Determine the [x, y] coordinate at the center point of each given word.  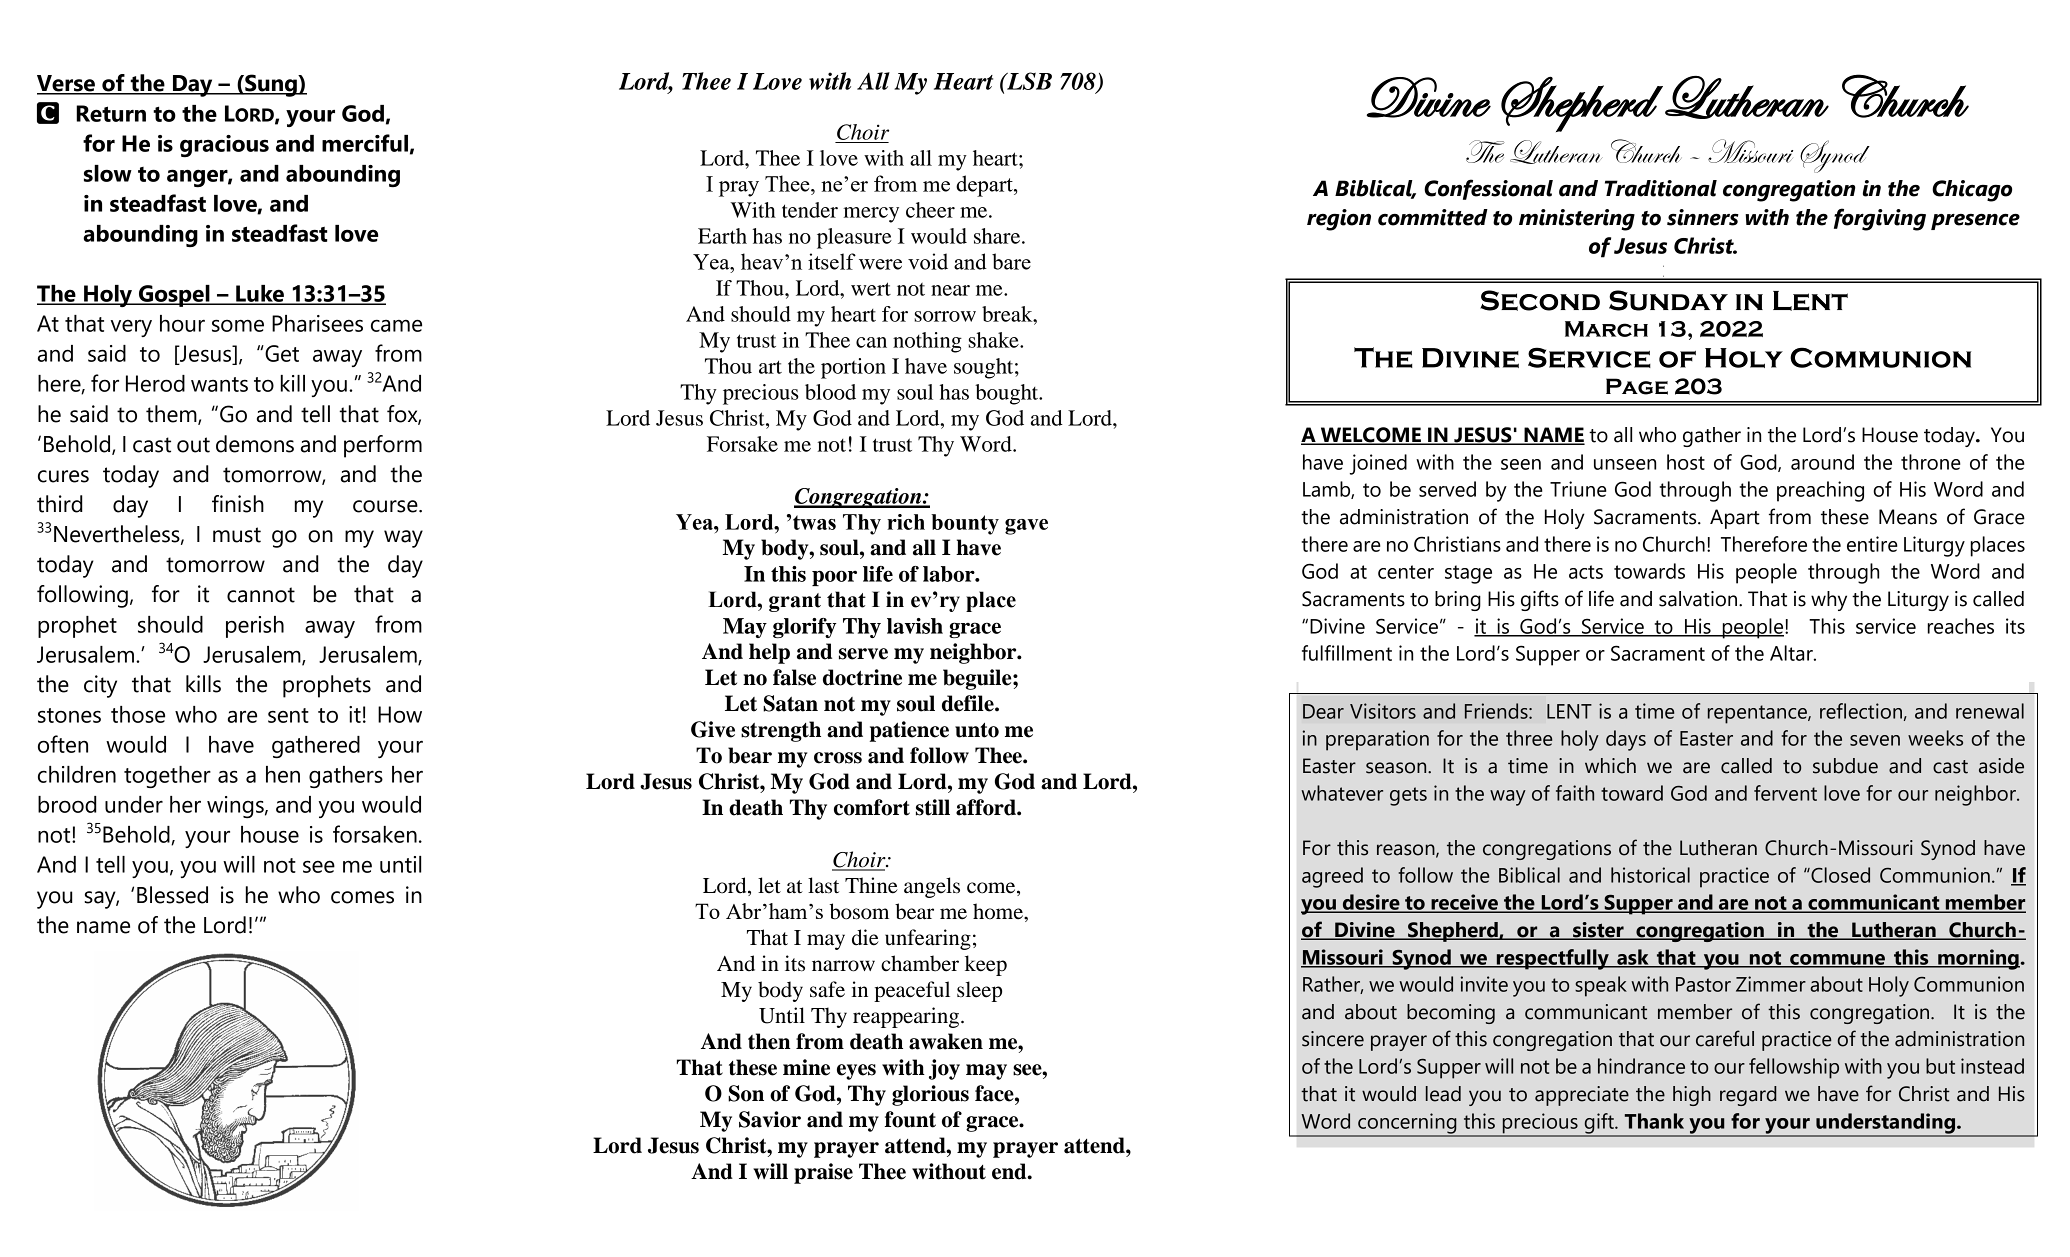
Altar [1792, 653]
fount [910, 1119]
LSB [1028, 81]
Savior [770, 1119]
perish [255, 627]
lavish [915, 626]
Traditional [1661, 188]
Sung [271, 85]
